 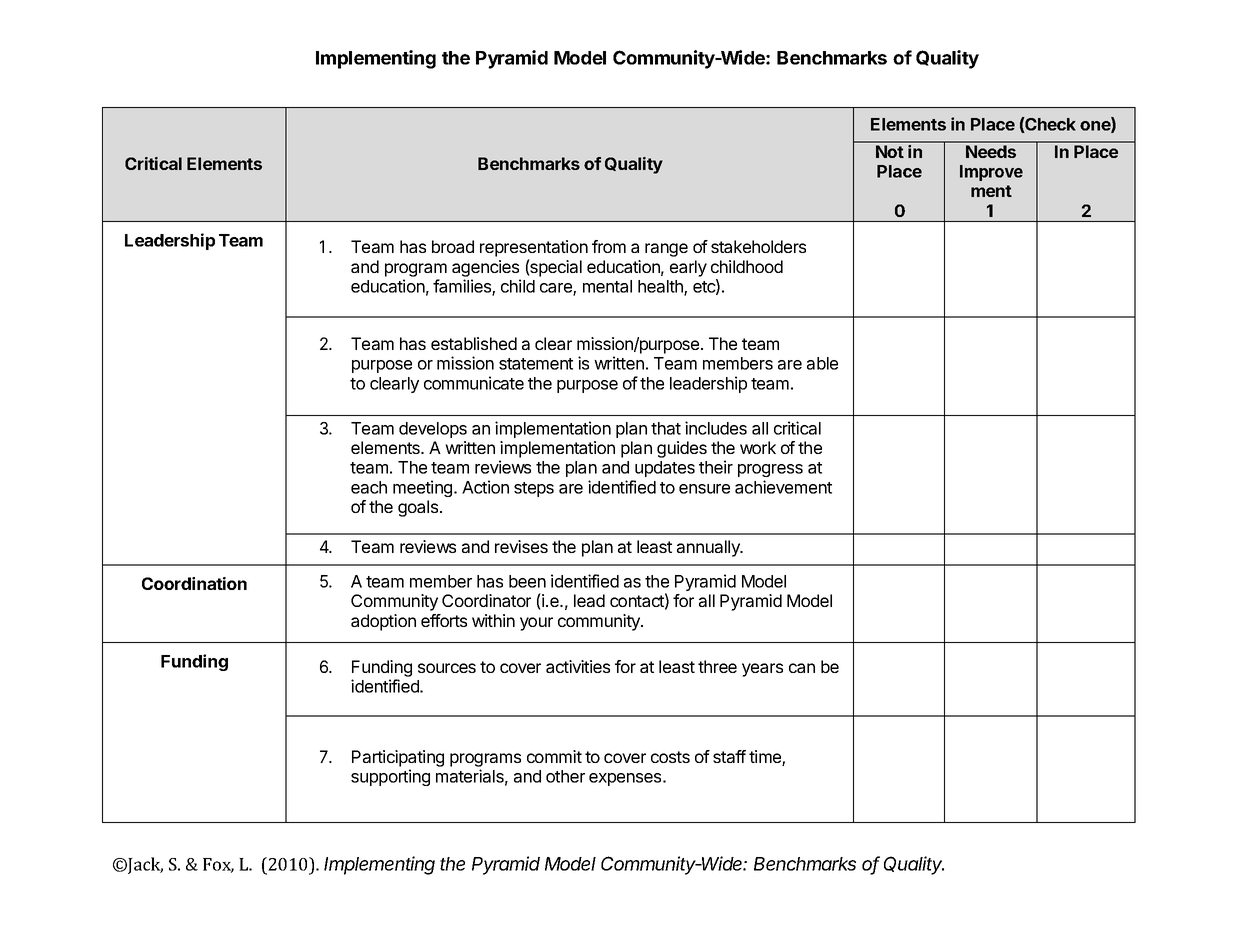 I want to click on been, so click(x=527, y=581).
